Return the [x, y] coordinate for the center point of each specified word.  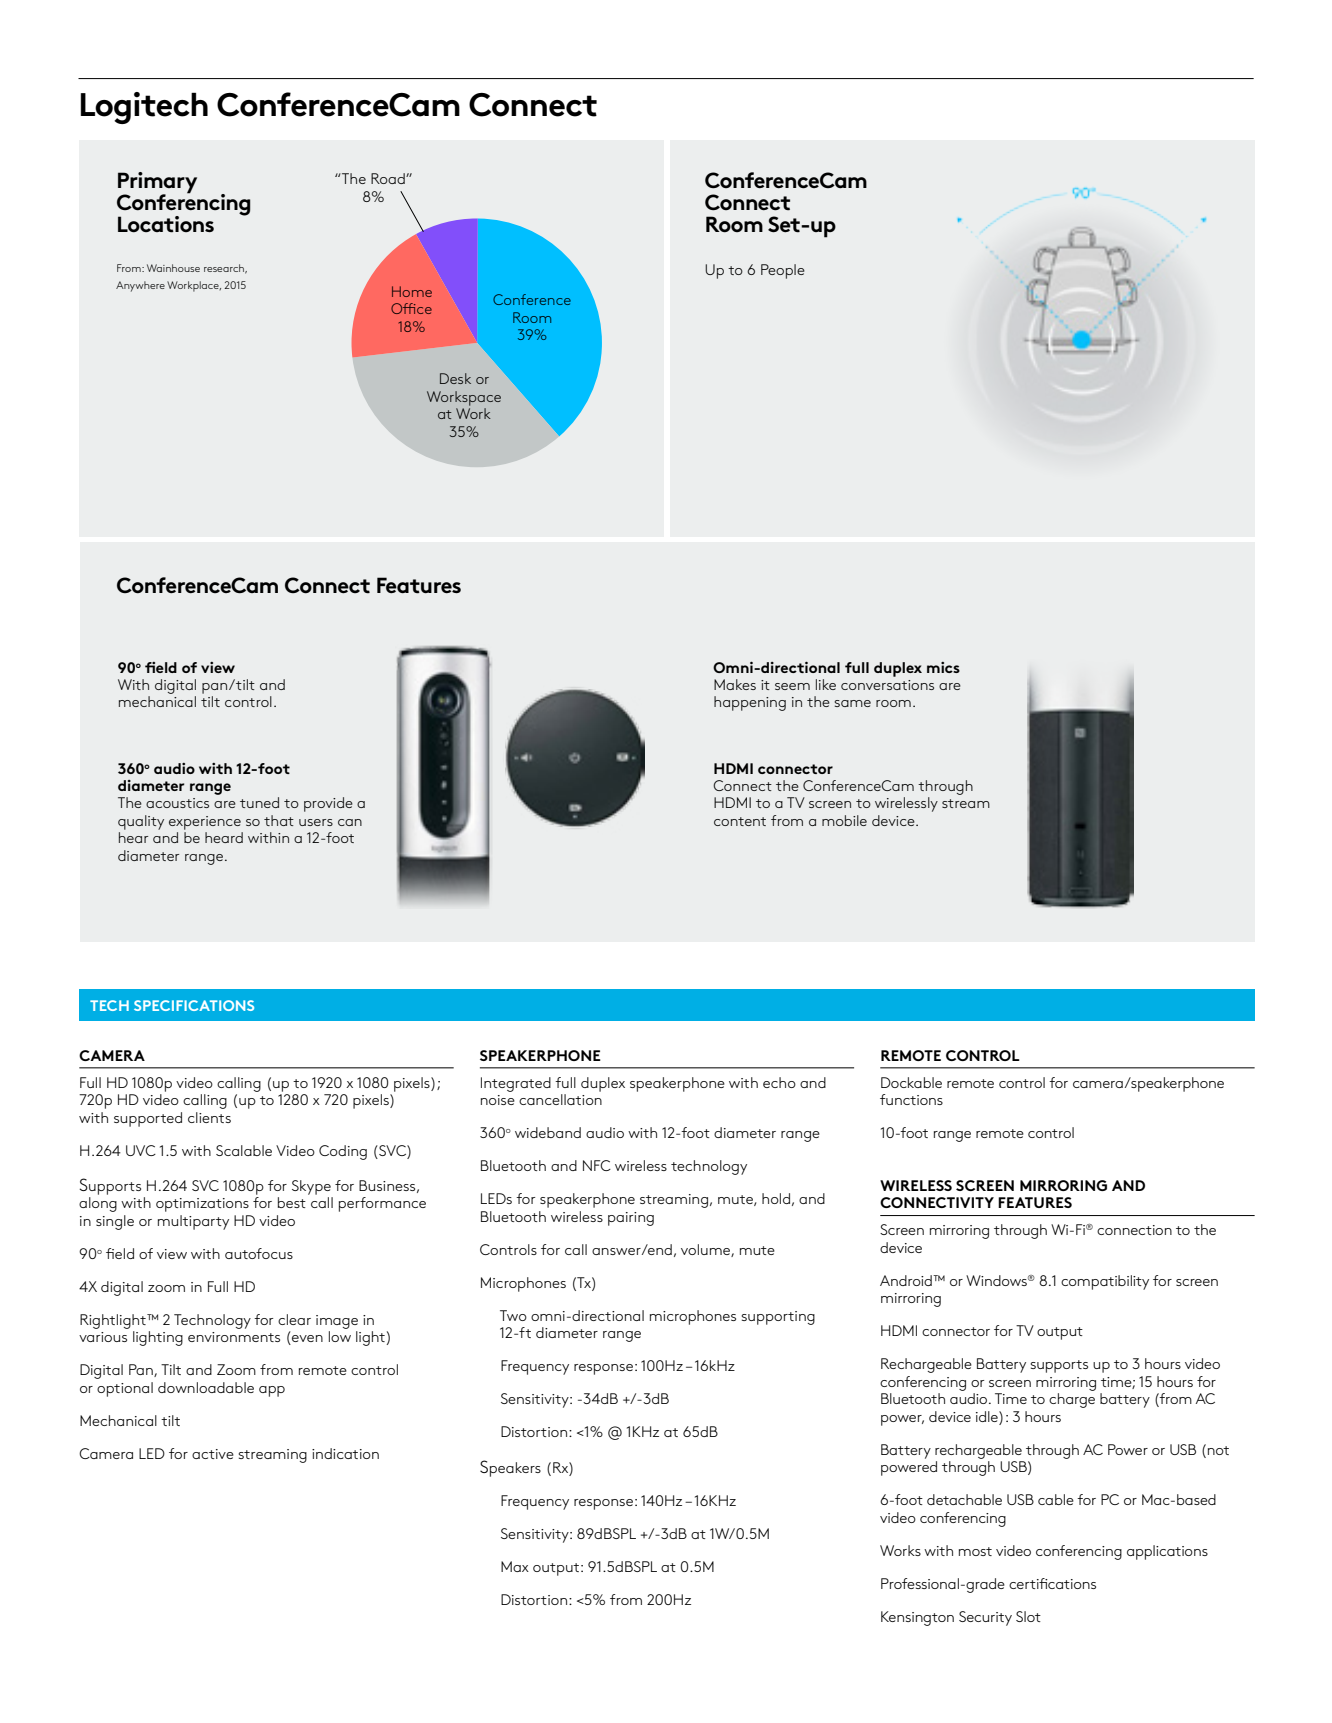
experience [205, 823]
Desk [455, 378]
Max [515, 1566]
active [213, 1454]
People [783, 271]
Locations [166, 224]
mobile [844, 820]
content [740, 821]
